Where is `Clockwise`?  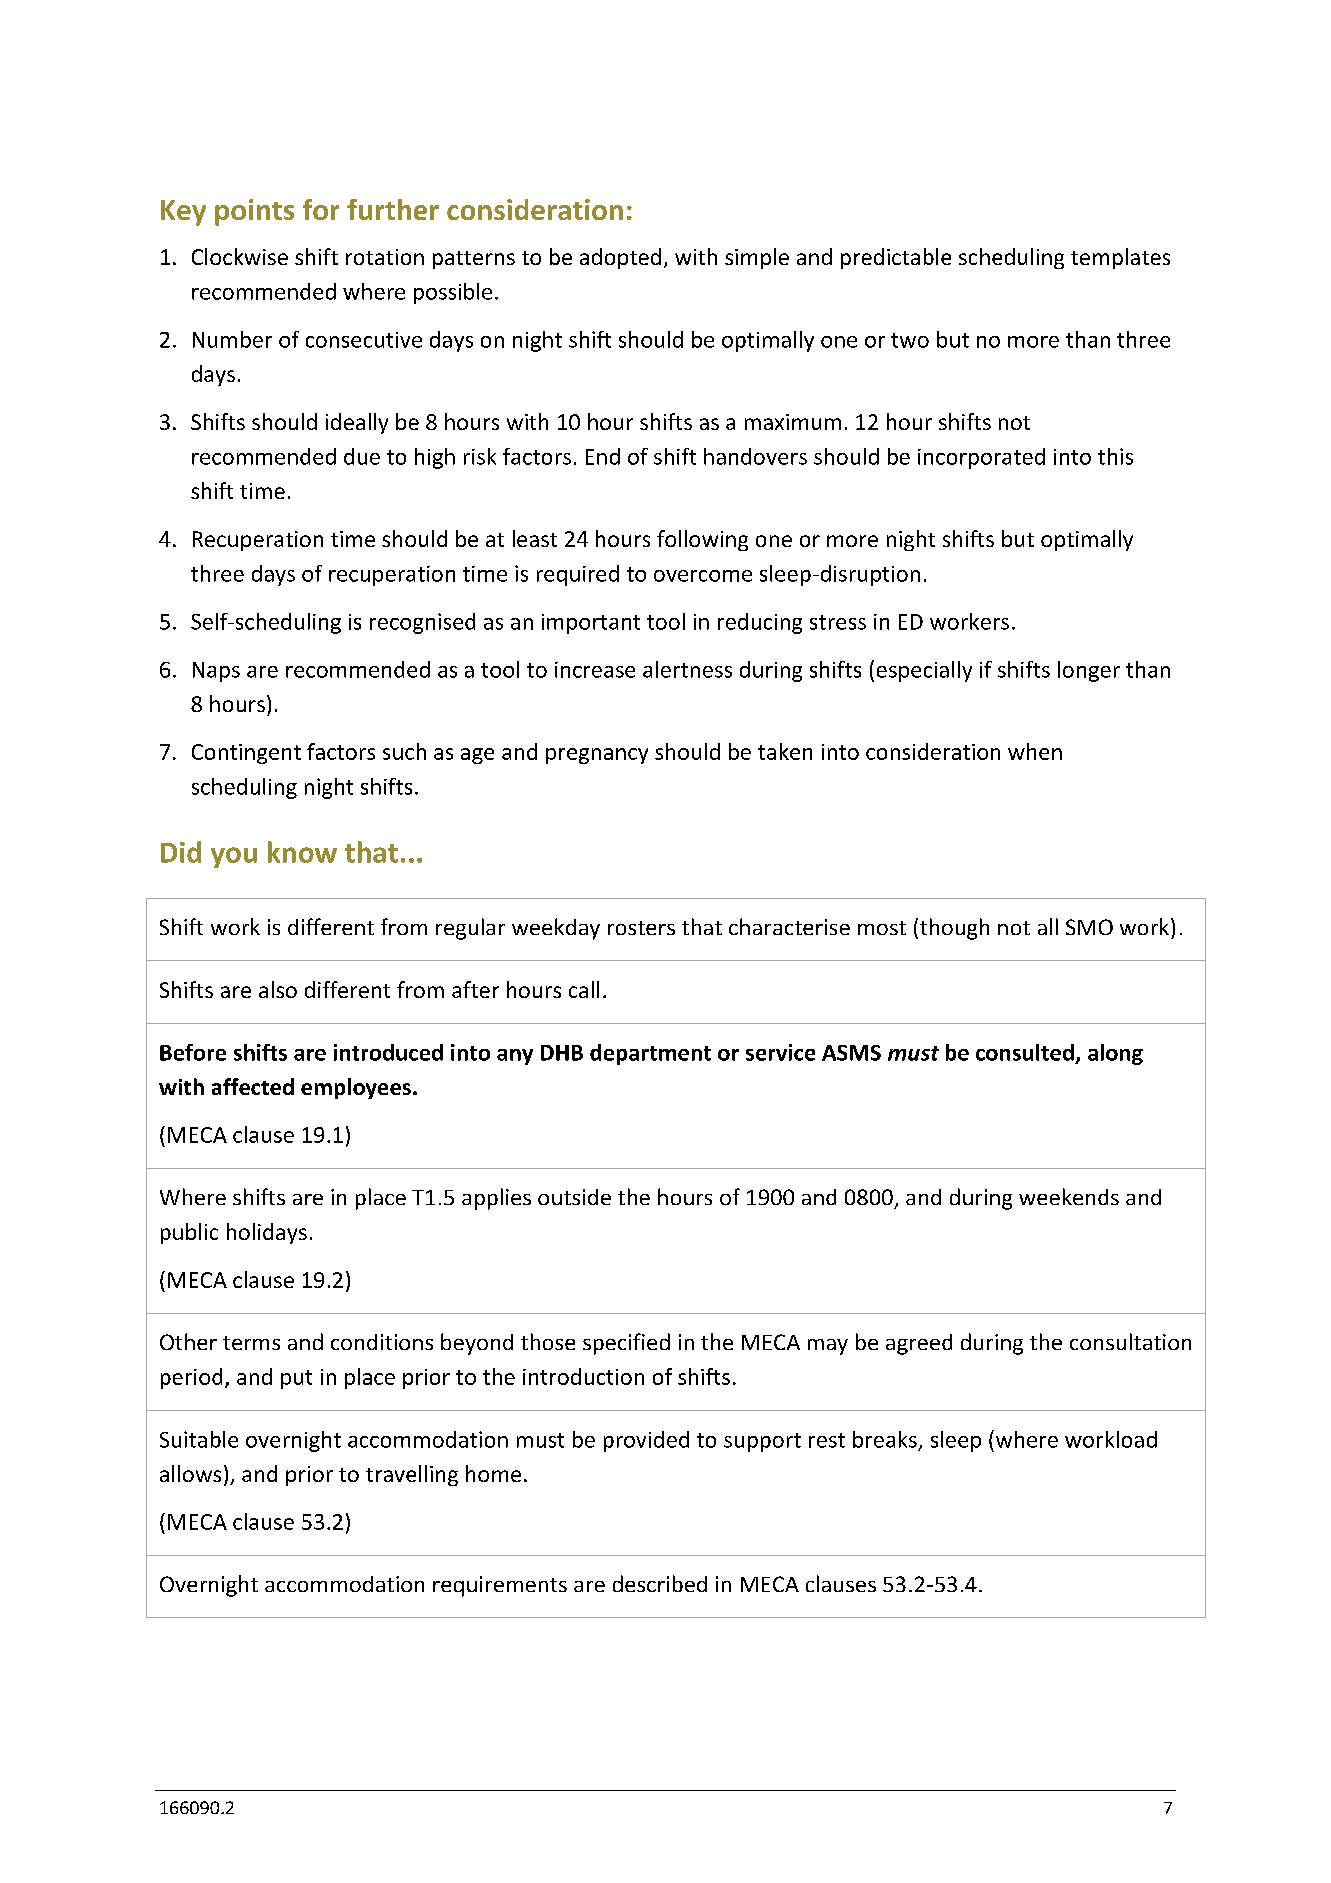 Clockwise is located at coordinates (240, 256).
